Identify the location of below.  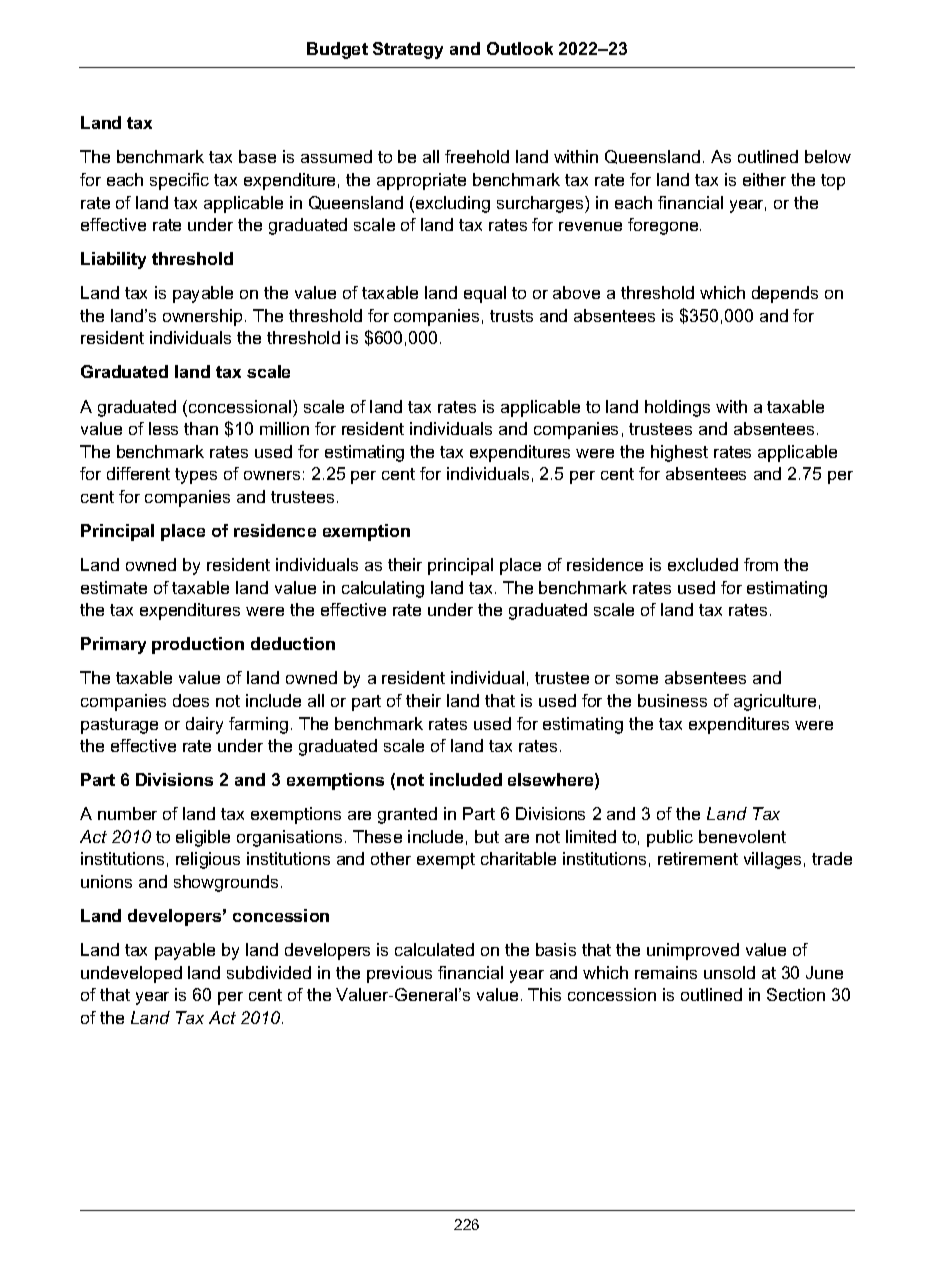
(828, 156).
